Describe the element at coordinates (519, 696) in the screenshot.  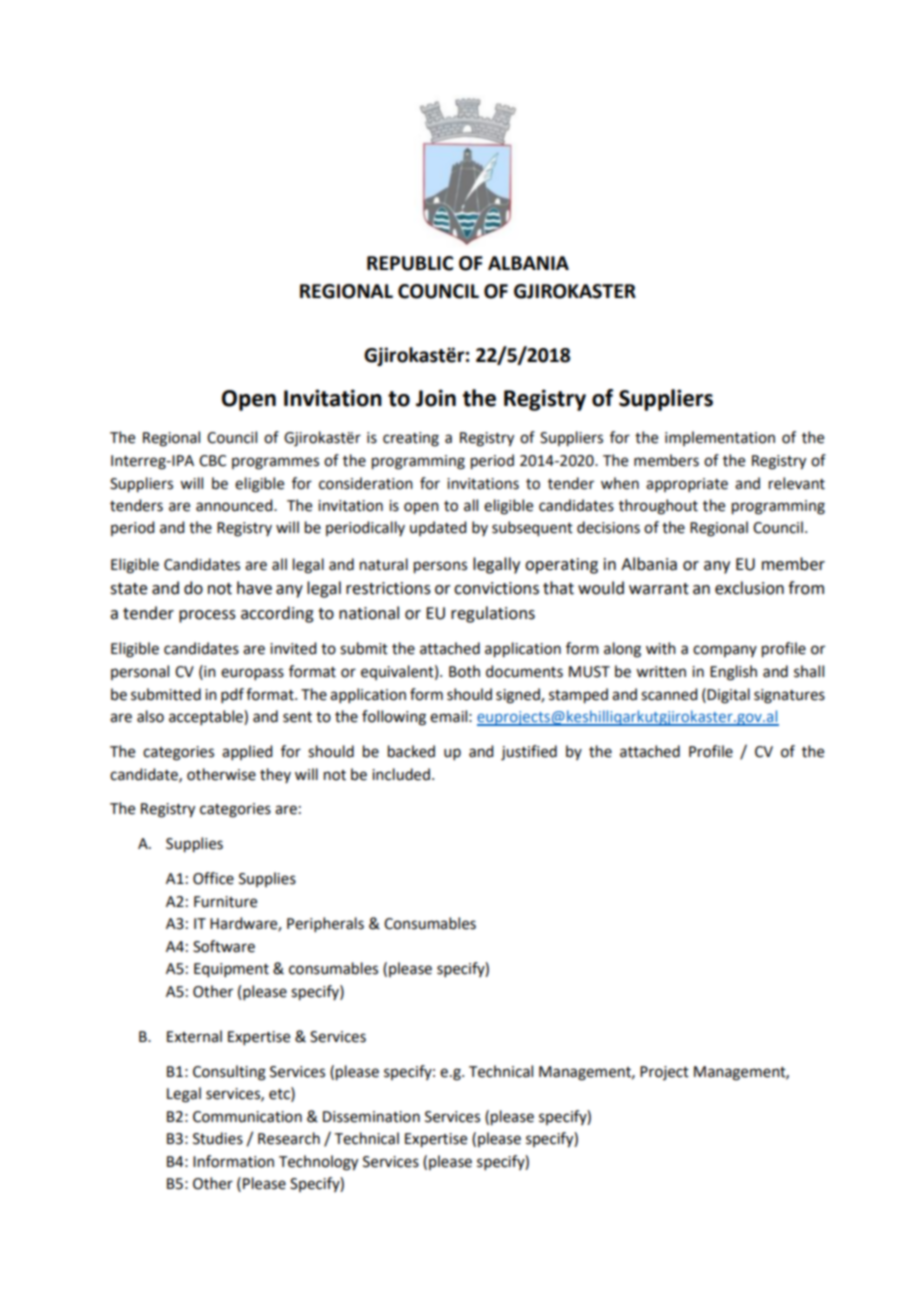
I see `signed` at that location.
